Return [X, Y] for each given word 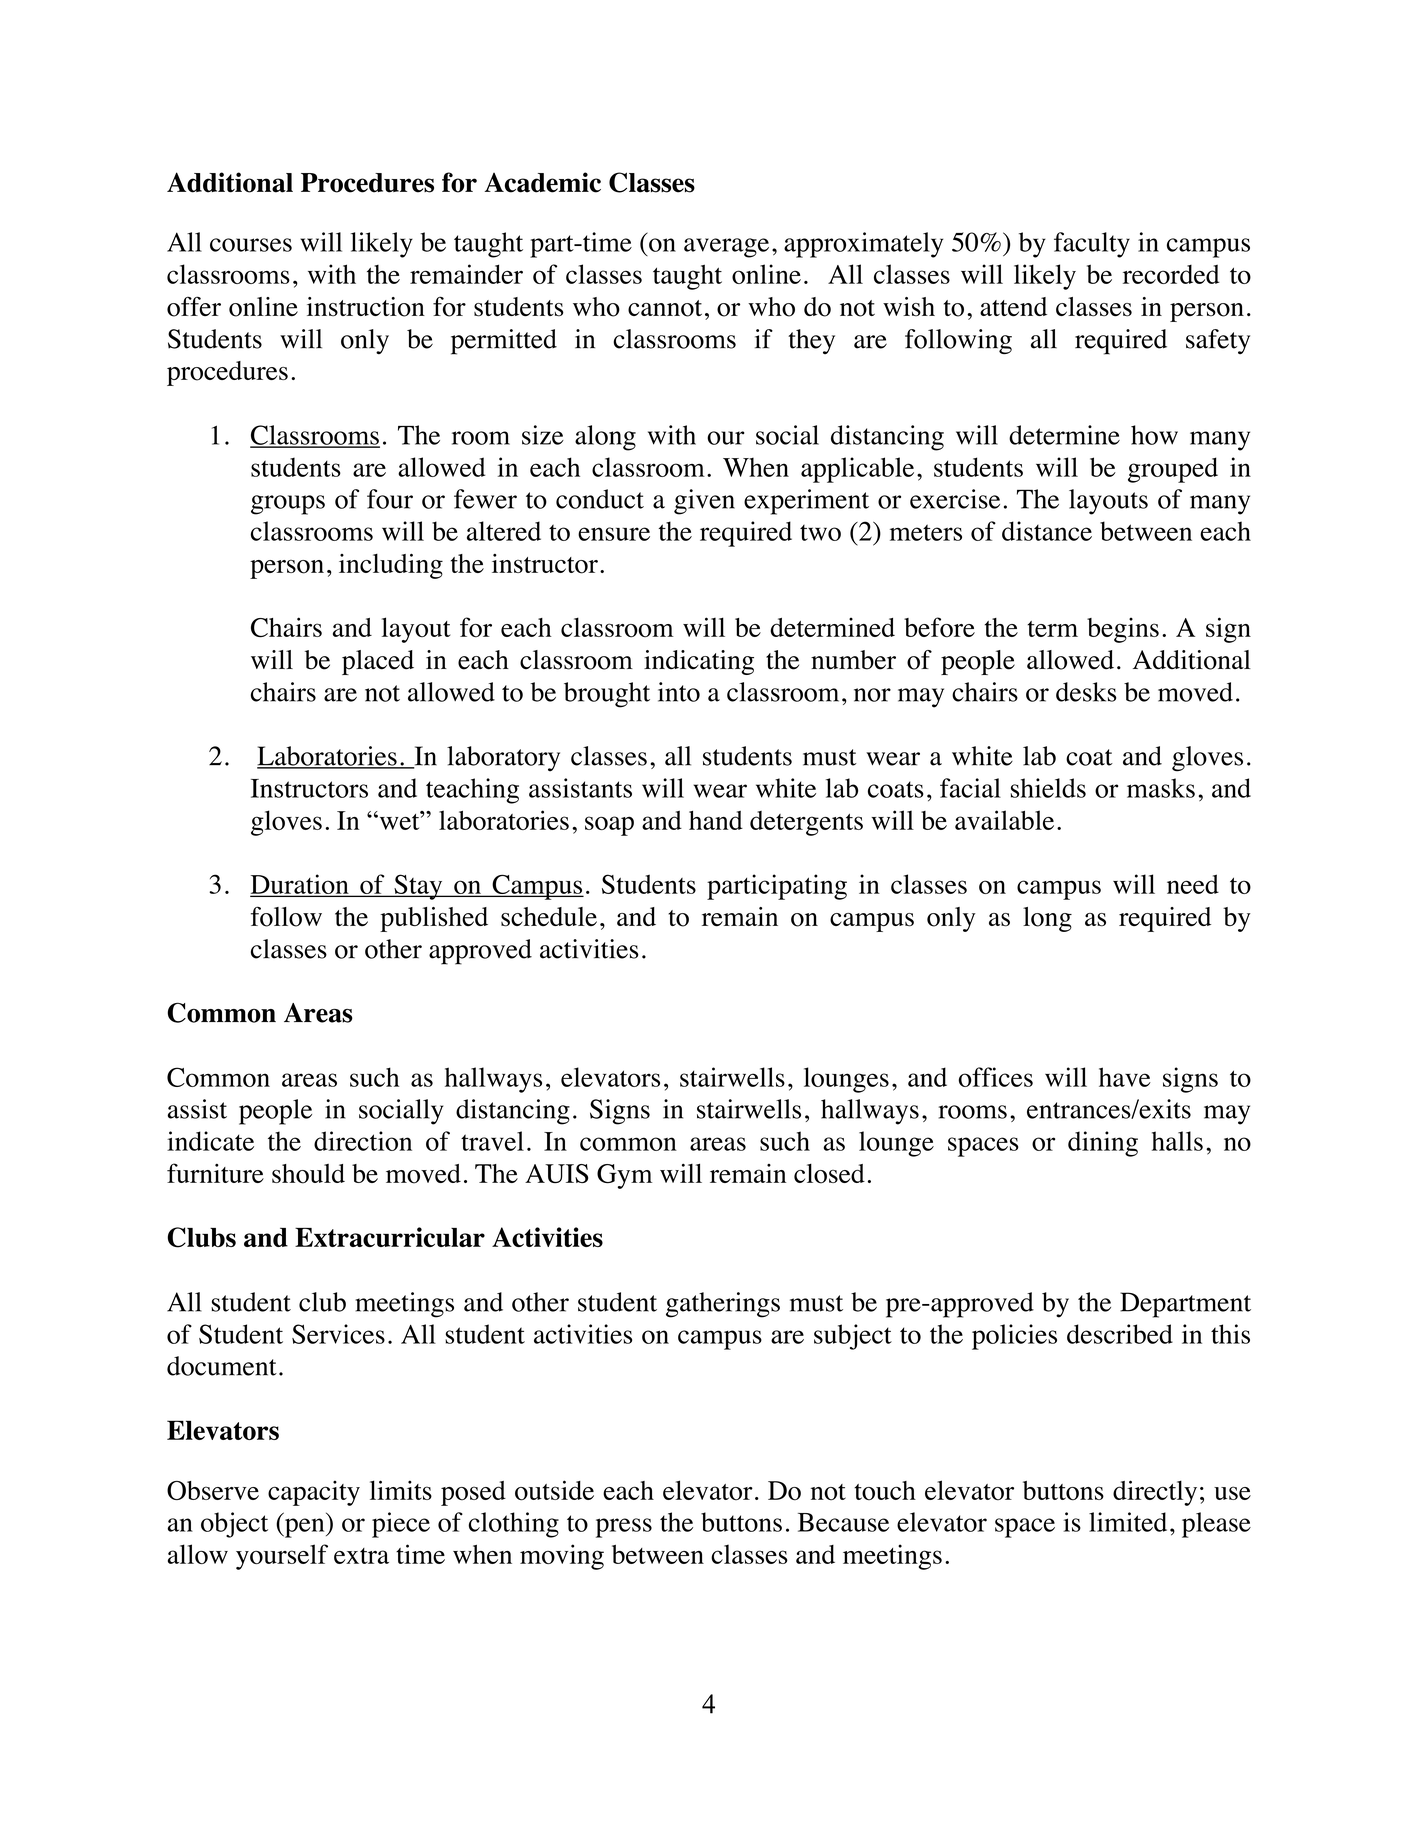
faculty [1092, 245]
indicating [699, 662]
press [624, 1528]
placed [378, 662]
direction [363, 1141]
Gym [624, 1176]
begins [1123, 630]
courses [251, 245]
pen [304, 1528]
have [1125, 1077]
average [726, 248]
